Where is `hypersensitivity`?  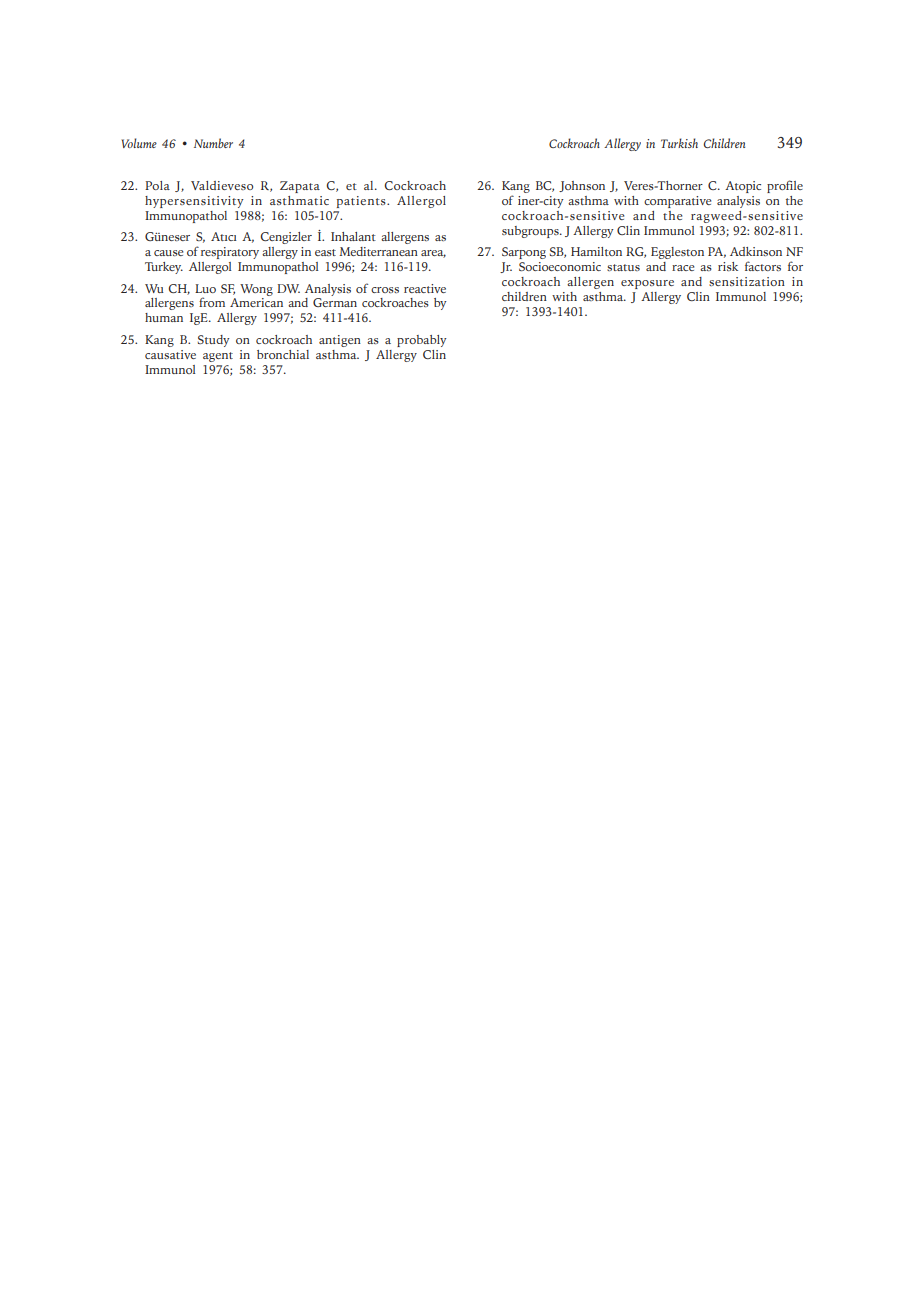
hypersensitivity is located at coordinates (194, 202).
